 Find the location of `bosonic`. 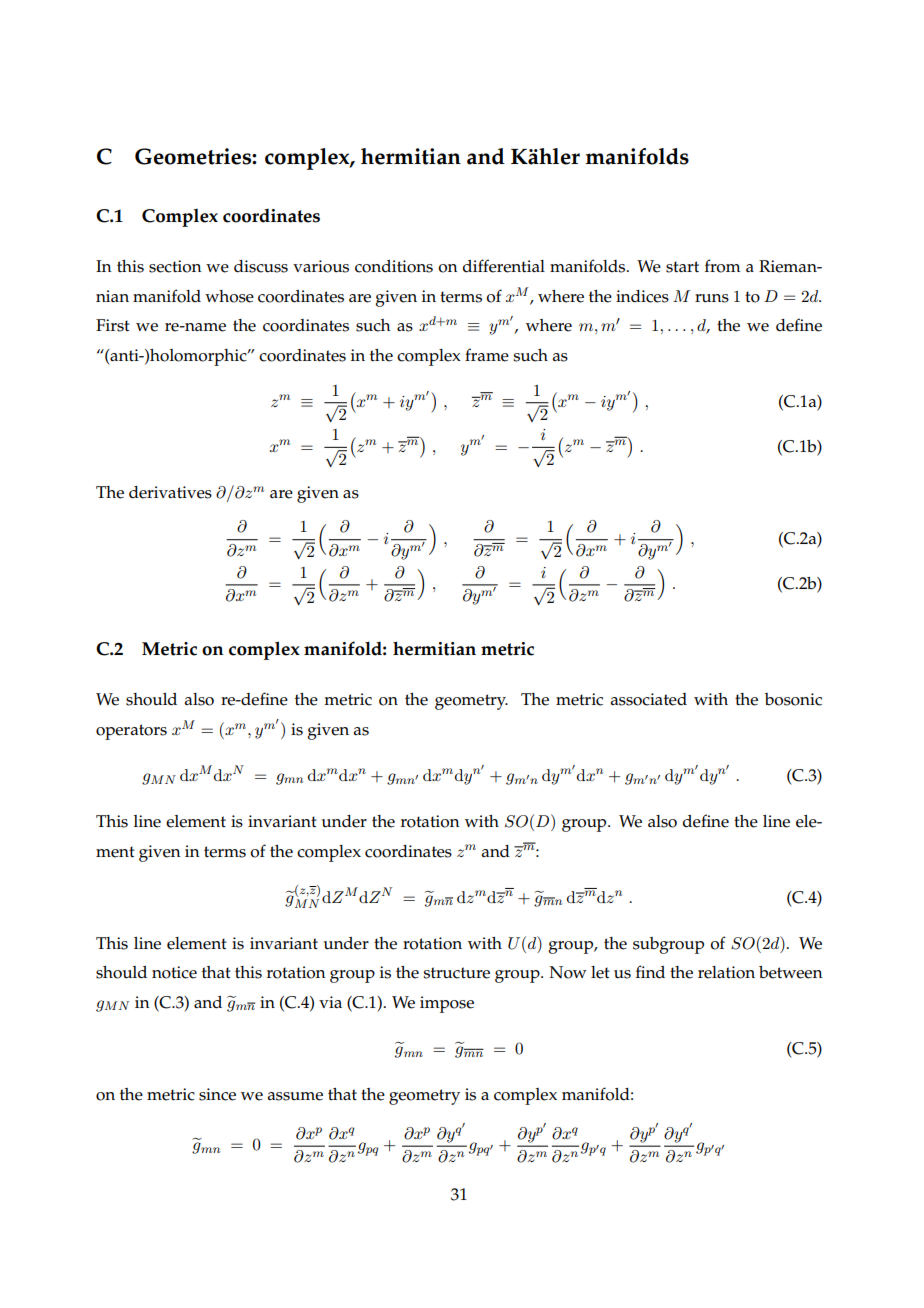

bosonic is located at coordinates (793, 699).
